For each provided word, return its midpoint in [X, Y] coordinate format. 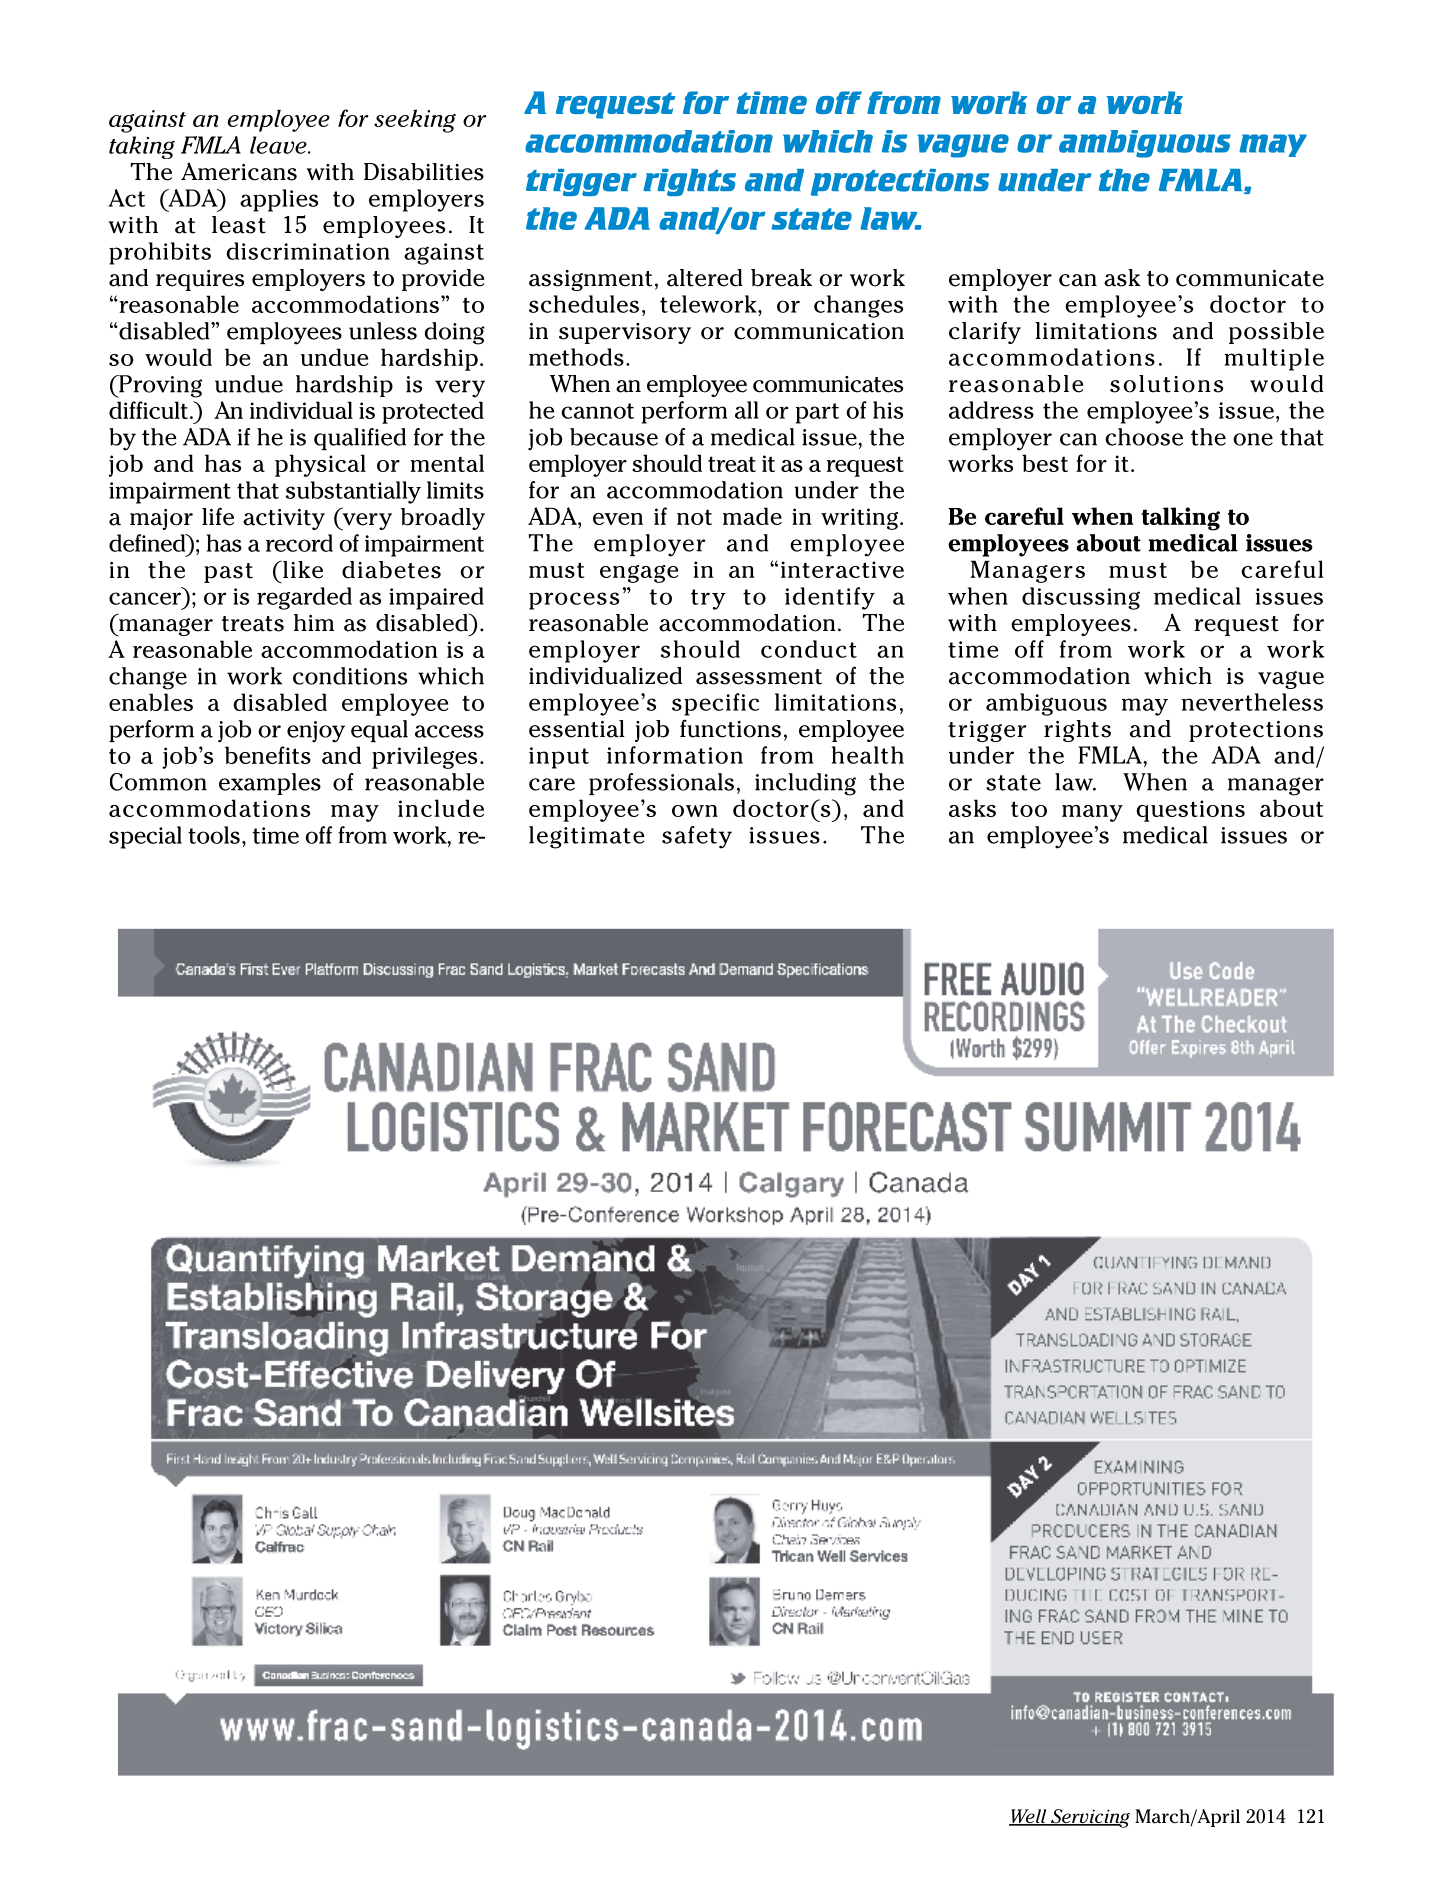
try [708, 599]
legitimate [586, 837]
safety [697, 837]
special [145, 837]
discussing [1081, 598]
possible [1276, 333]
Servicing [1089, 1818]
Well [1029, 1817]
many [1092, 813]
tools [214, 835]
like [302, 570]
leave [279, 145]
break [781, 278]
